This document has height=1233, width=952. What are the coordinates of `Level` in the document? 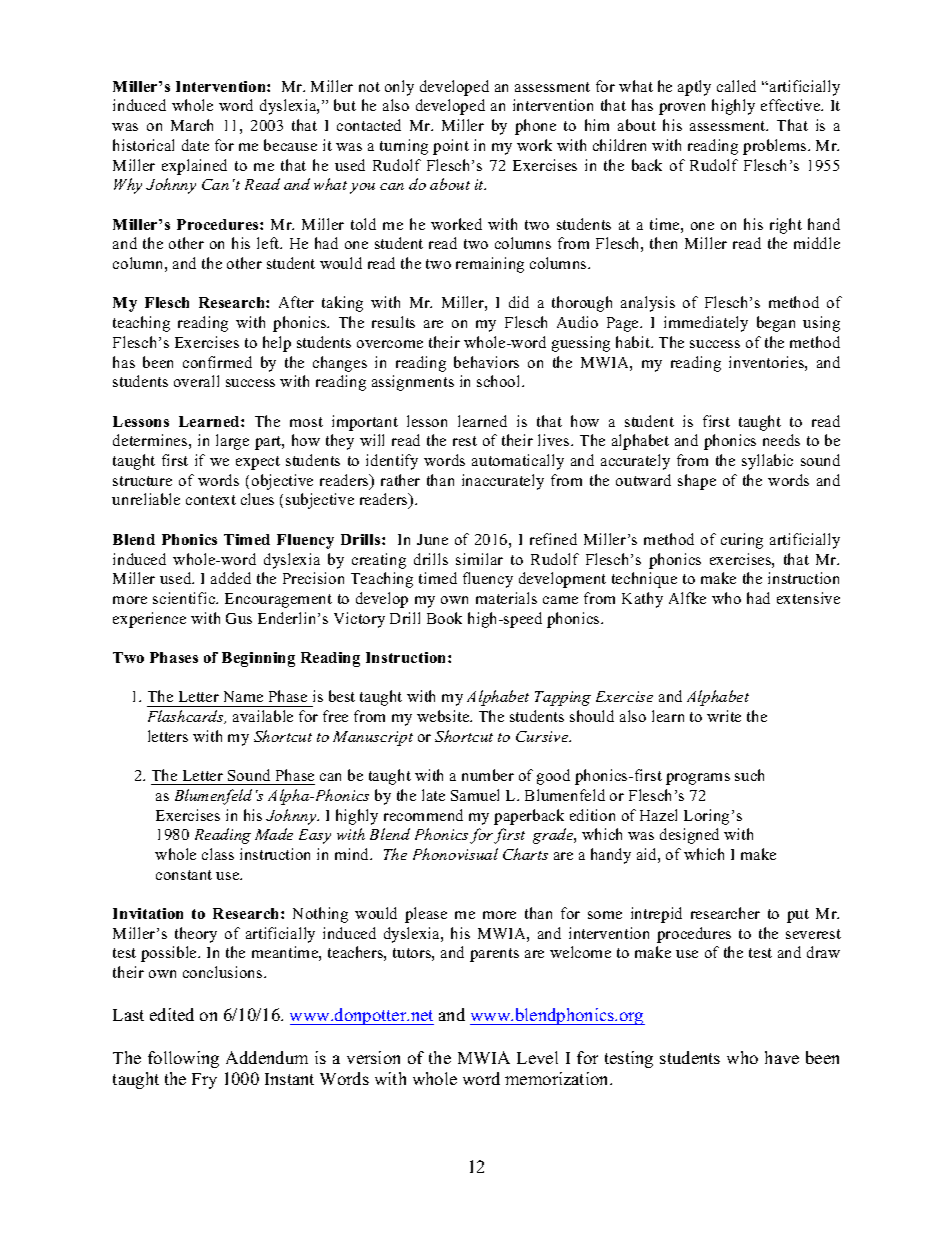 It's located at (537, 1057).
